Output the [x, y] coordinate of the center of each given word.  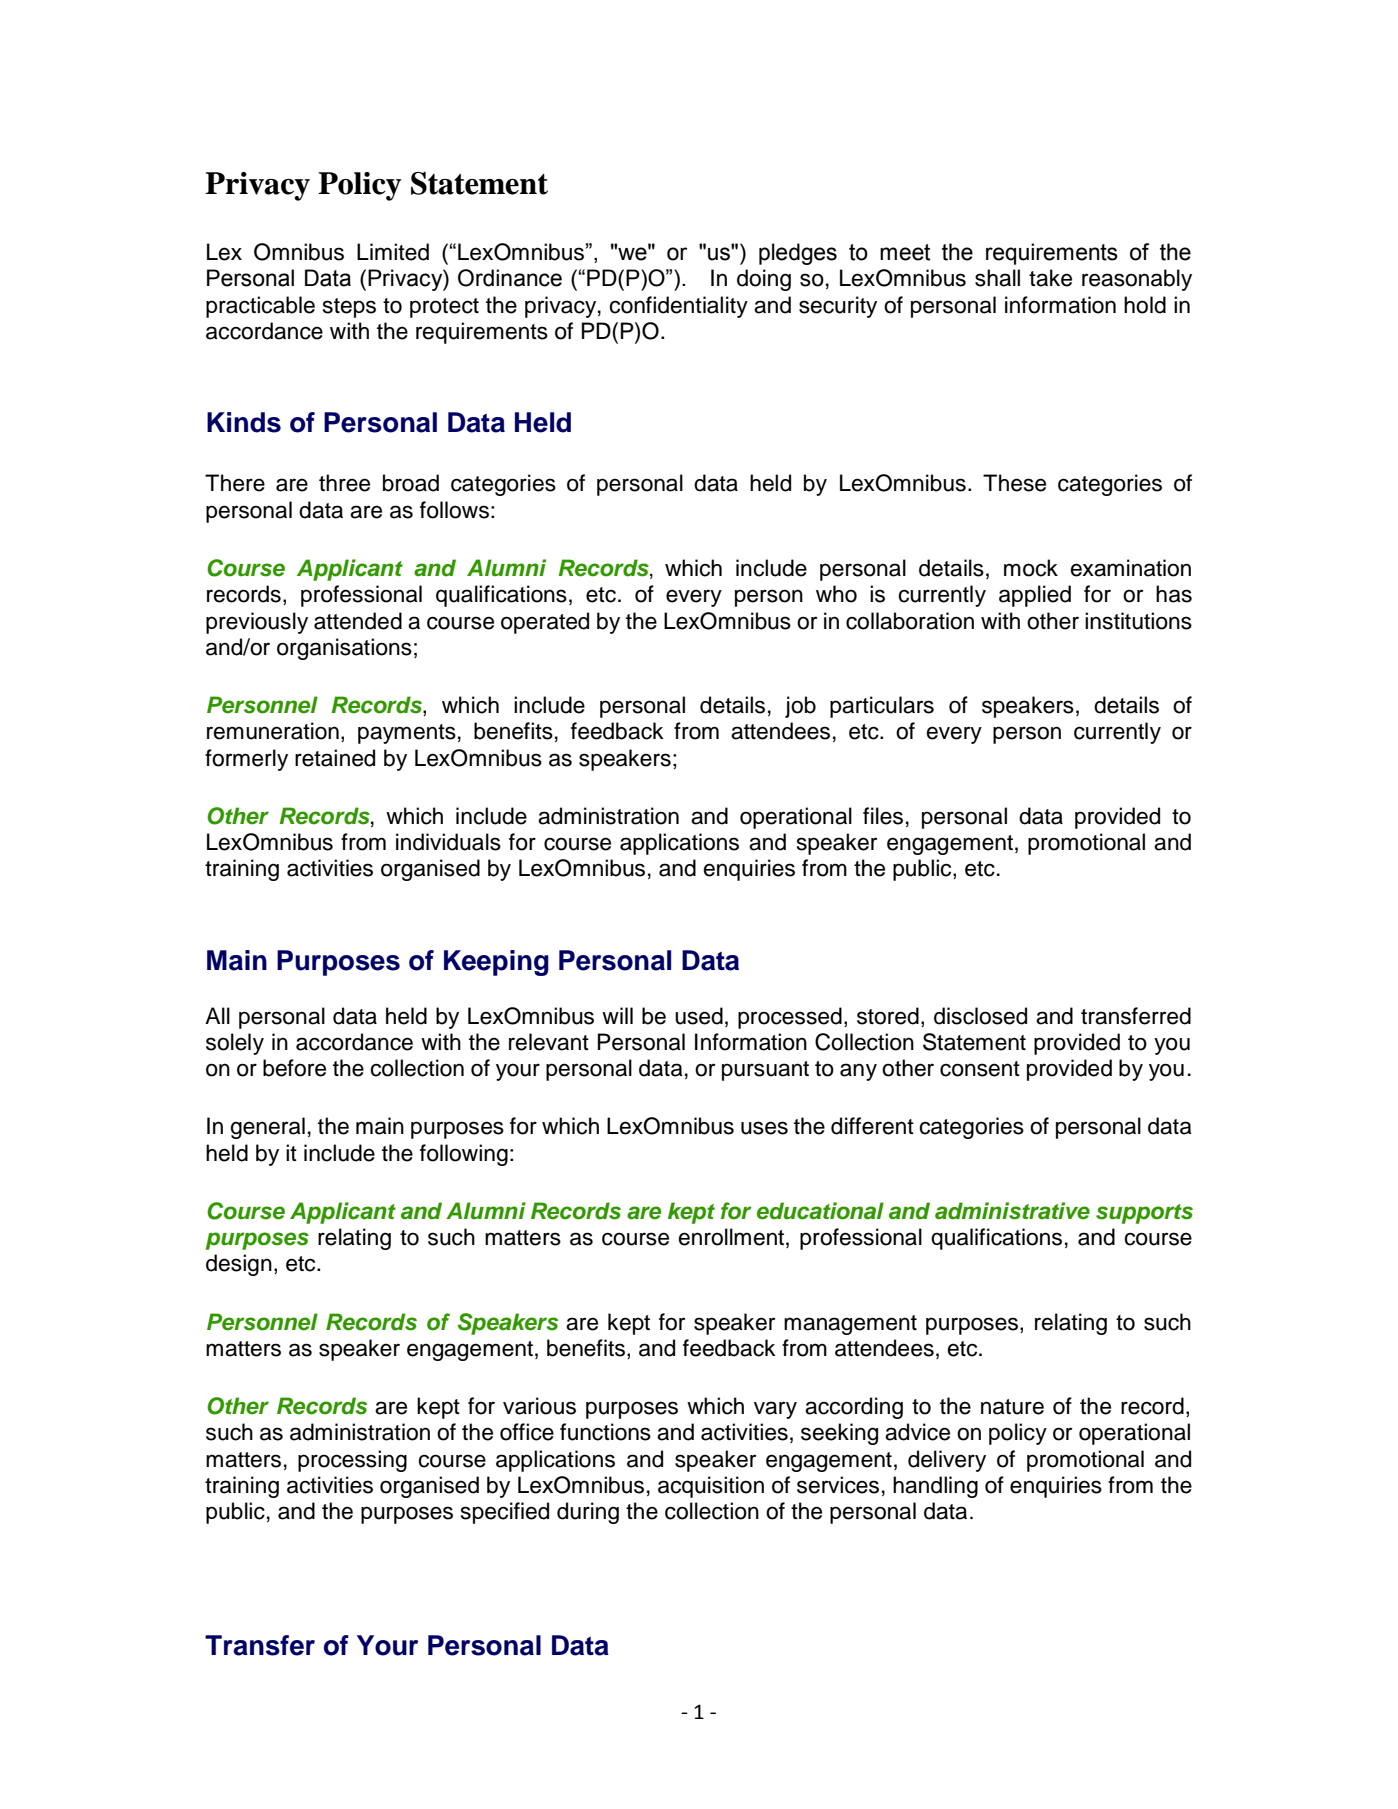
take [1050, 278]
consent [980, 1069]
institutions [1138, 621]
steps [349, 308]
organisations [344, 649]
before [294, 1068]
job [800, 707]
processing [352, 1461]
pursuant [765, 1071]
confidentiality [678, 307]
